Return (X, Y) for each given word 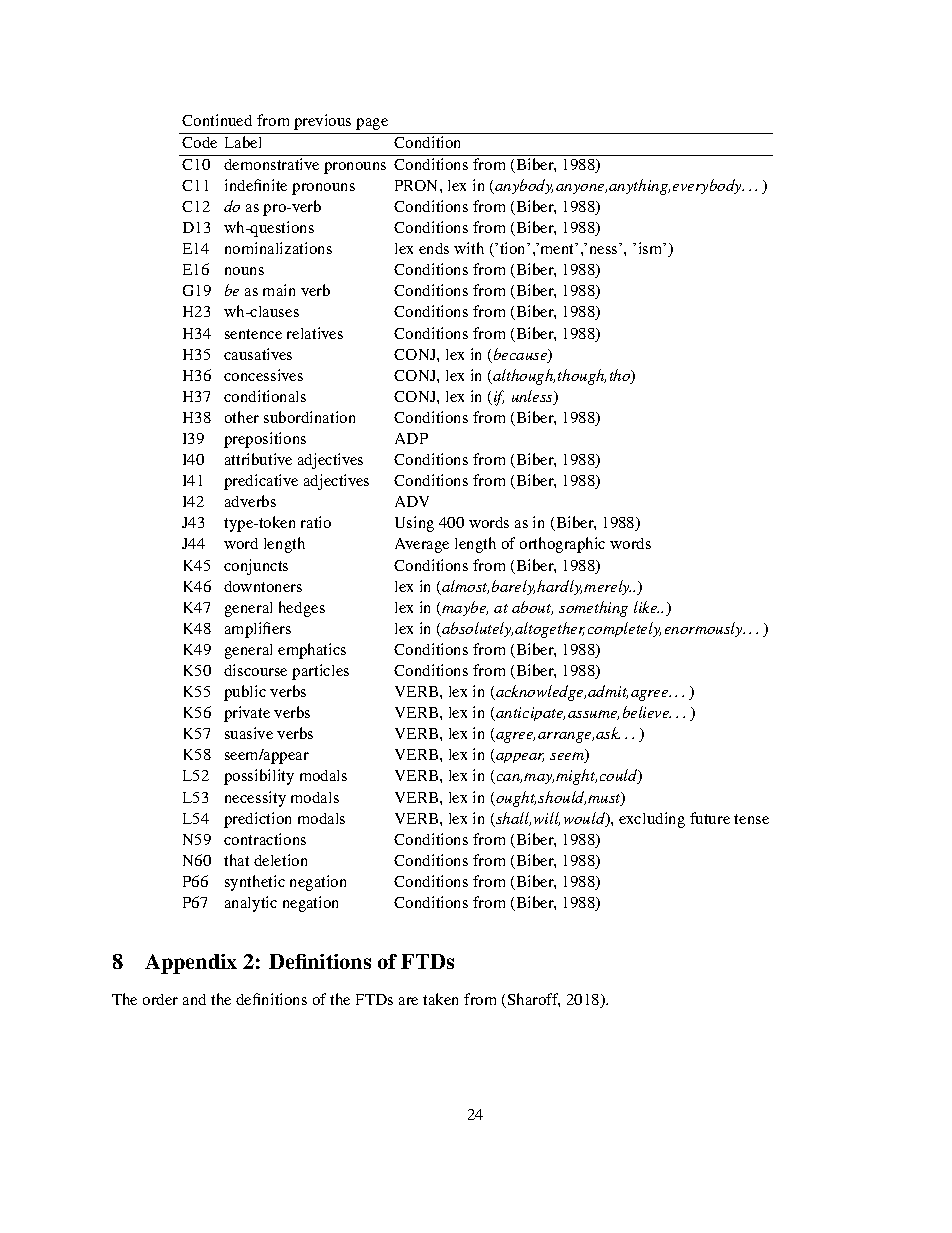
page (372, 124)
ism (652, 248)
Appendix (191, 964)
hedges (302, 609)
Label (243, 142)
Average (422, 545)
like (646, 607)
